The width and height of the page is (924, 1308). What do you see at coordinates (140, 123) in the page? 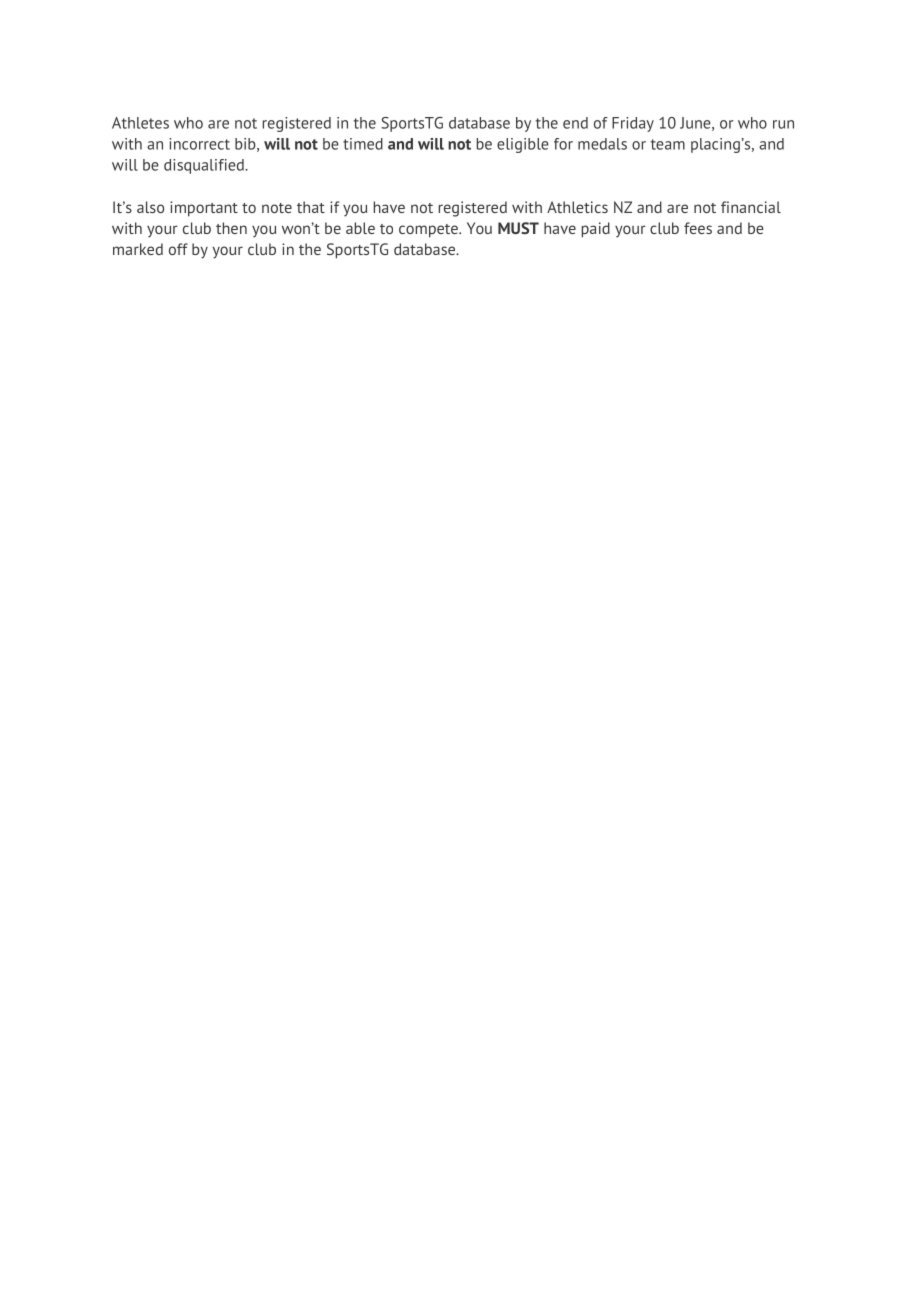
I see `Athletes` at bounding box center [140, 123].
